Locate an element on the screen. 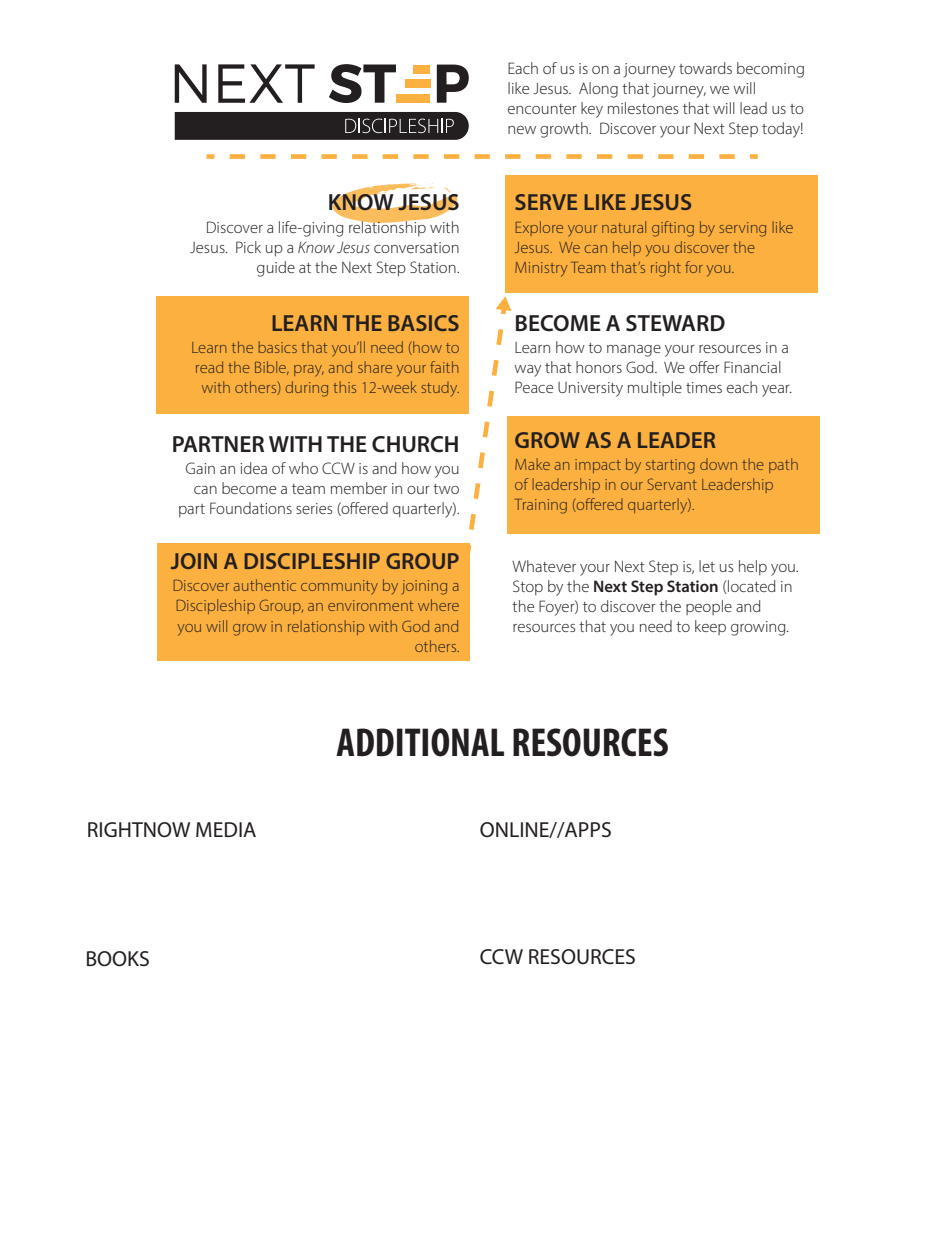 The width and height of the screenshot is (952, 1233). BOOKS is located at coordinates (118, 959).
